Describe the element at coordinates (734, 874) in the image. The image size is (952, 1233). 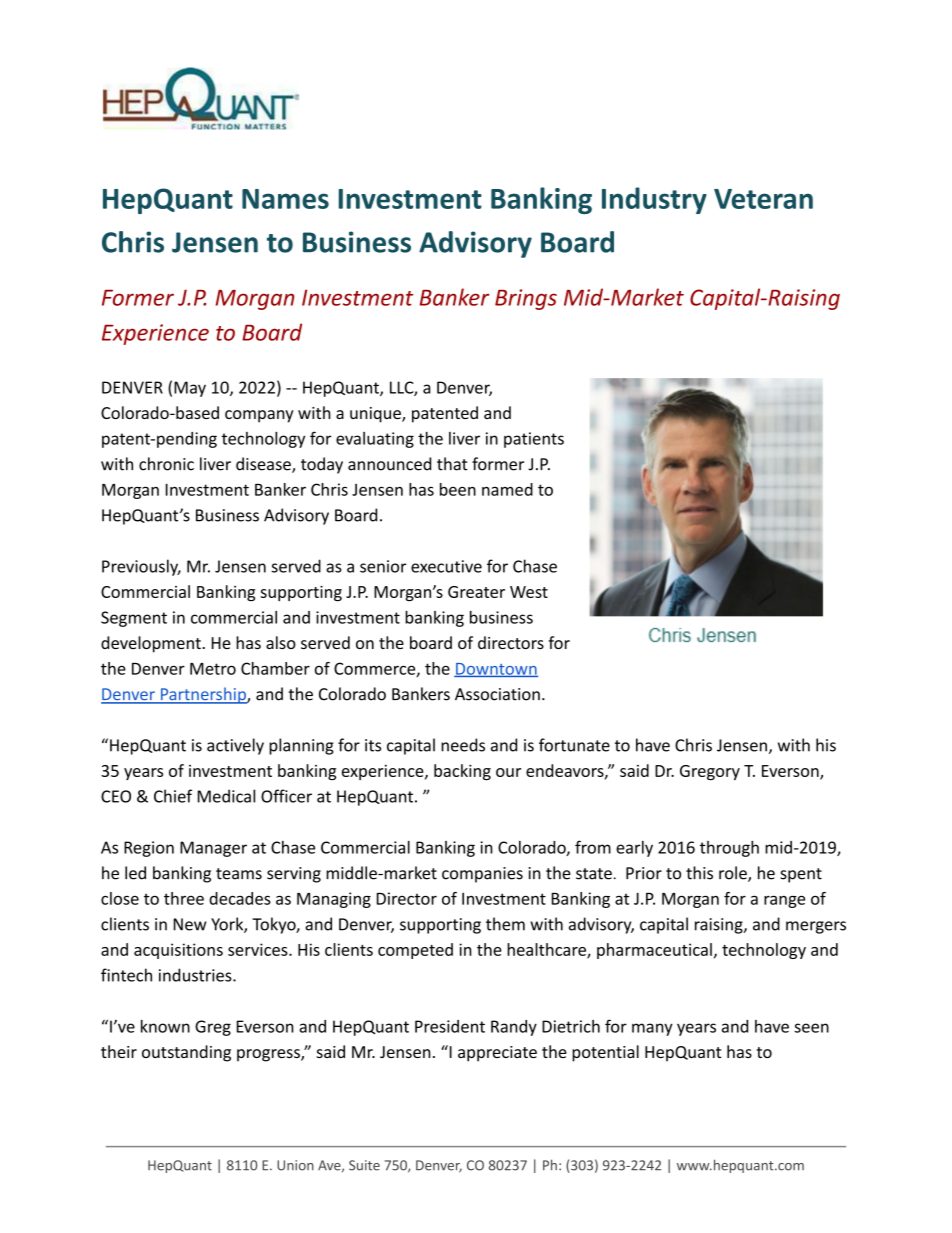
I see `role` at that location.
